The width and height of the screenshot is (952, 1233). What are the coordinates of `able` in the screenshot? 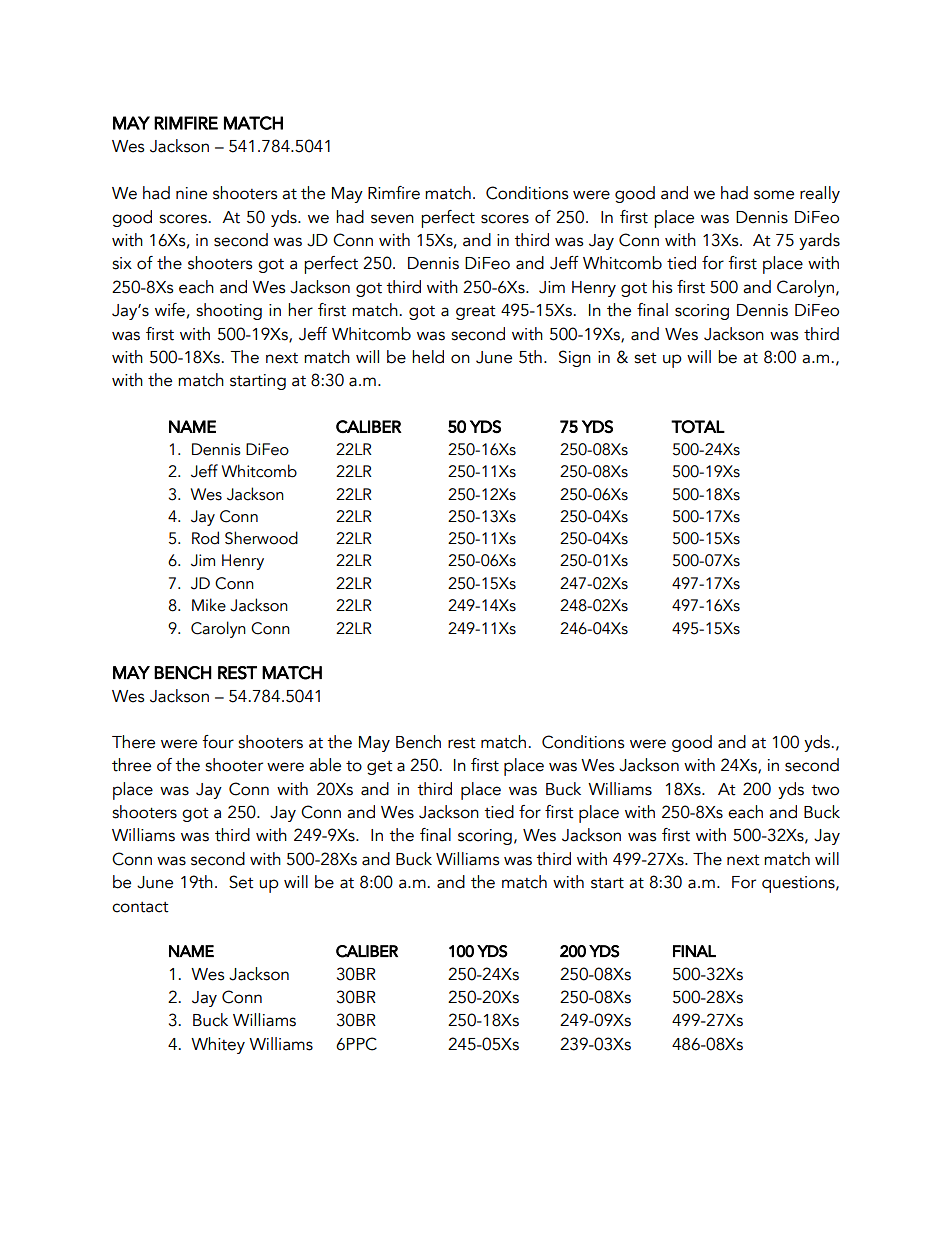 It's located at (325, 765).
